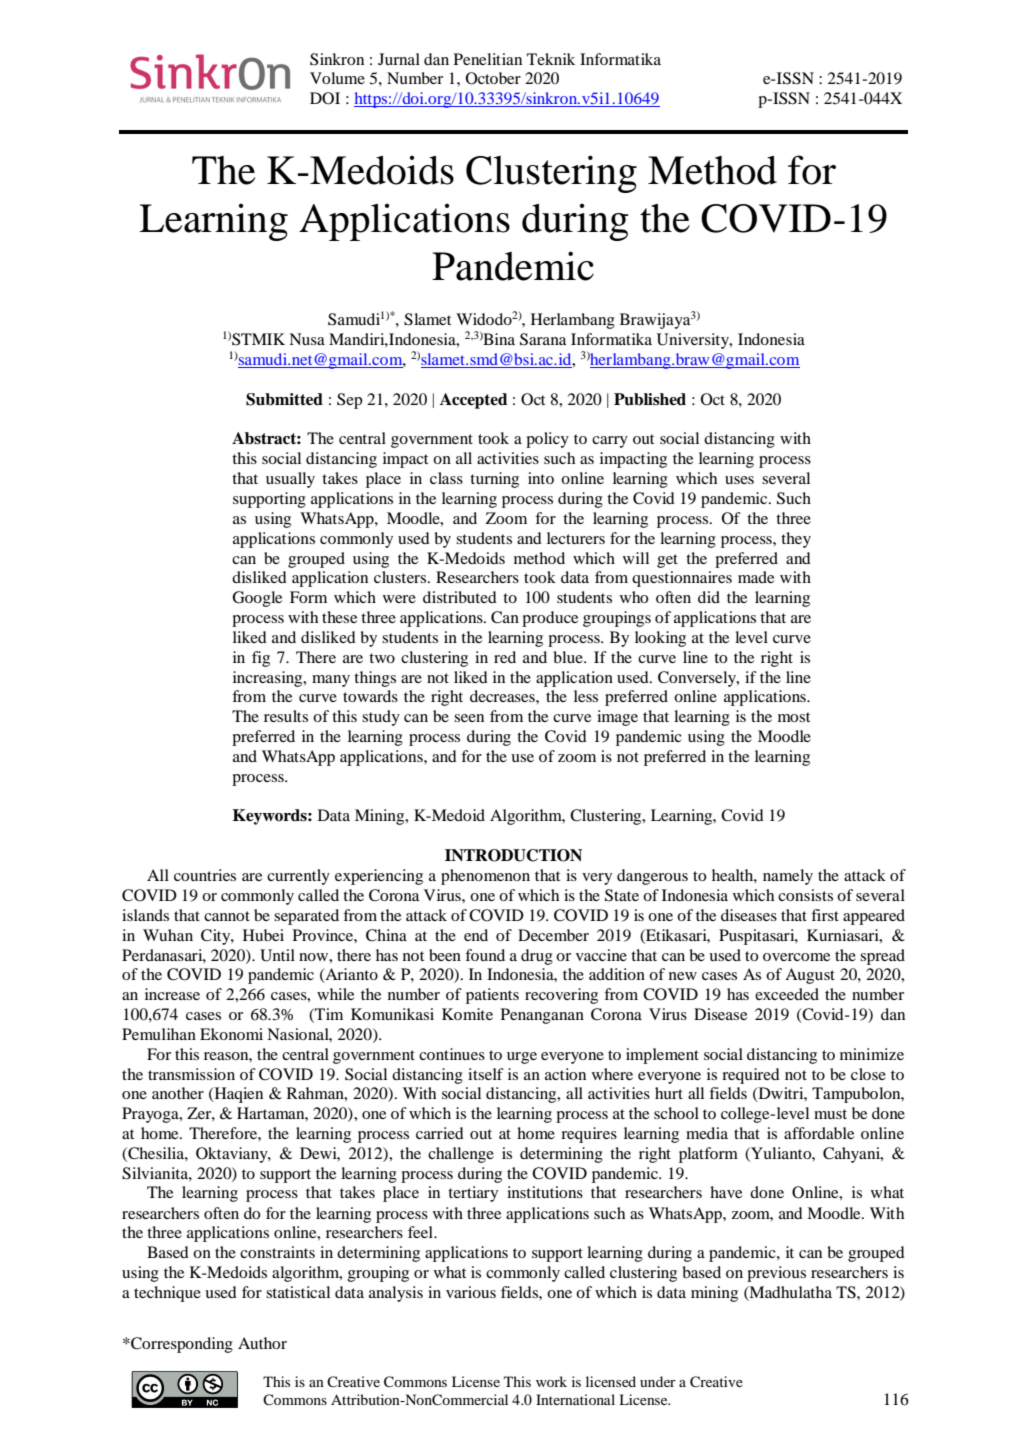 The width and height of the screenshot is (1028, 1453). Describe the element at coordinates (227, 916) in the screenshot. I see `cannot` at that location.
